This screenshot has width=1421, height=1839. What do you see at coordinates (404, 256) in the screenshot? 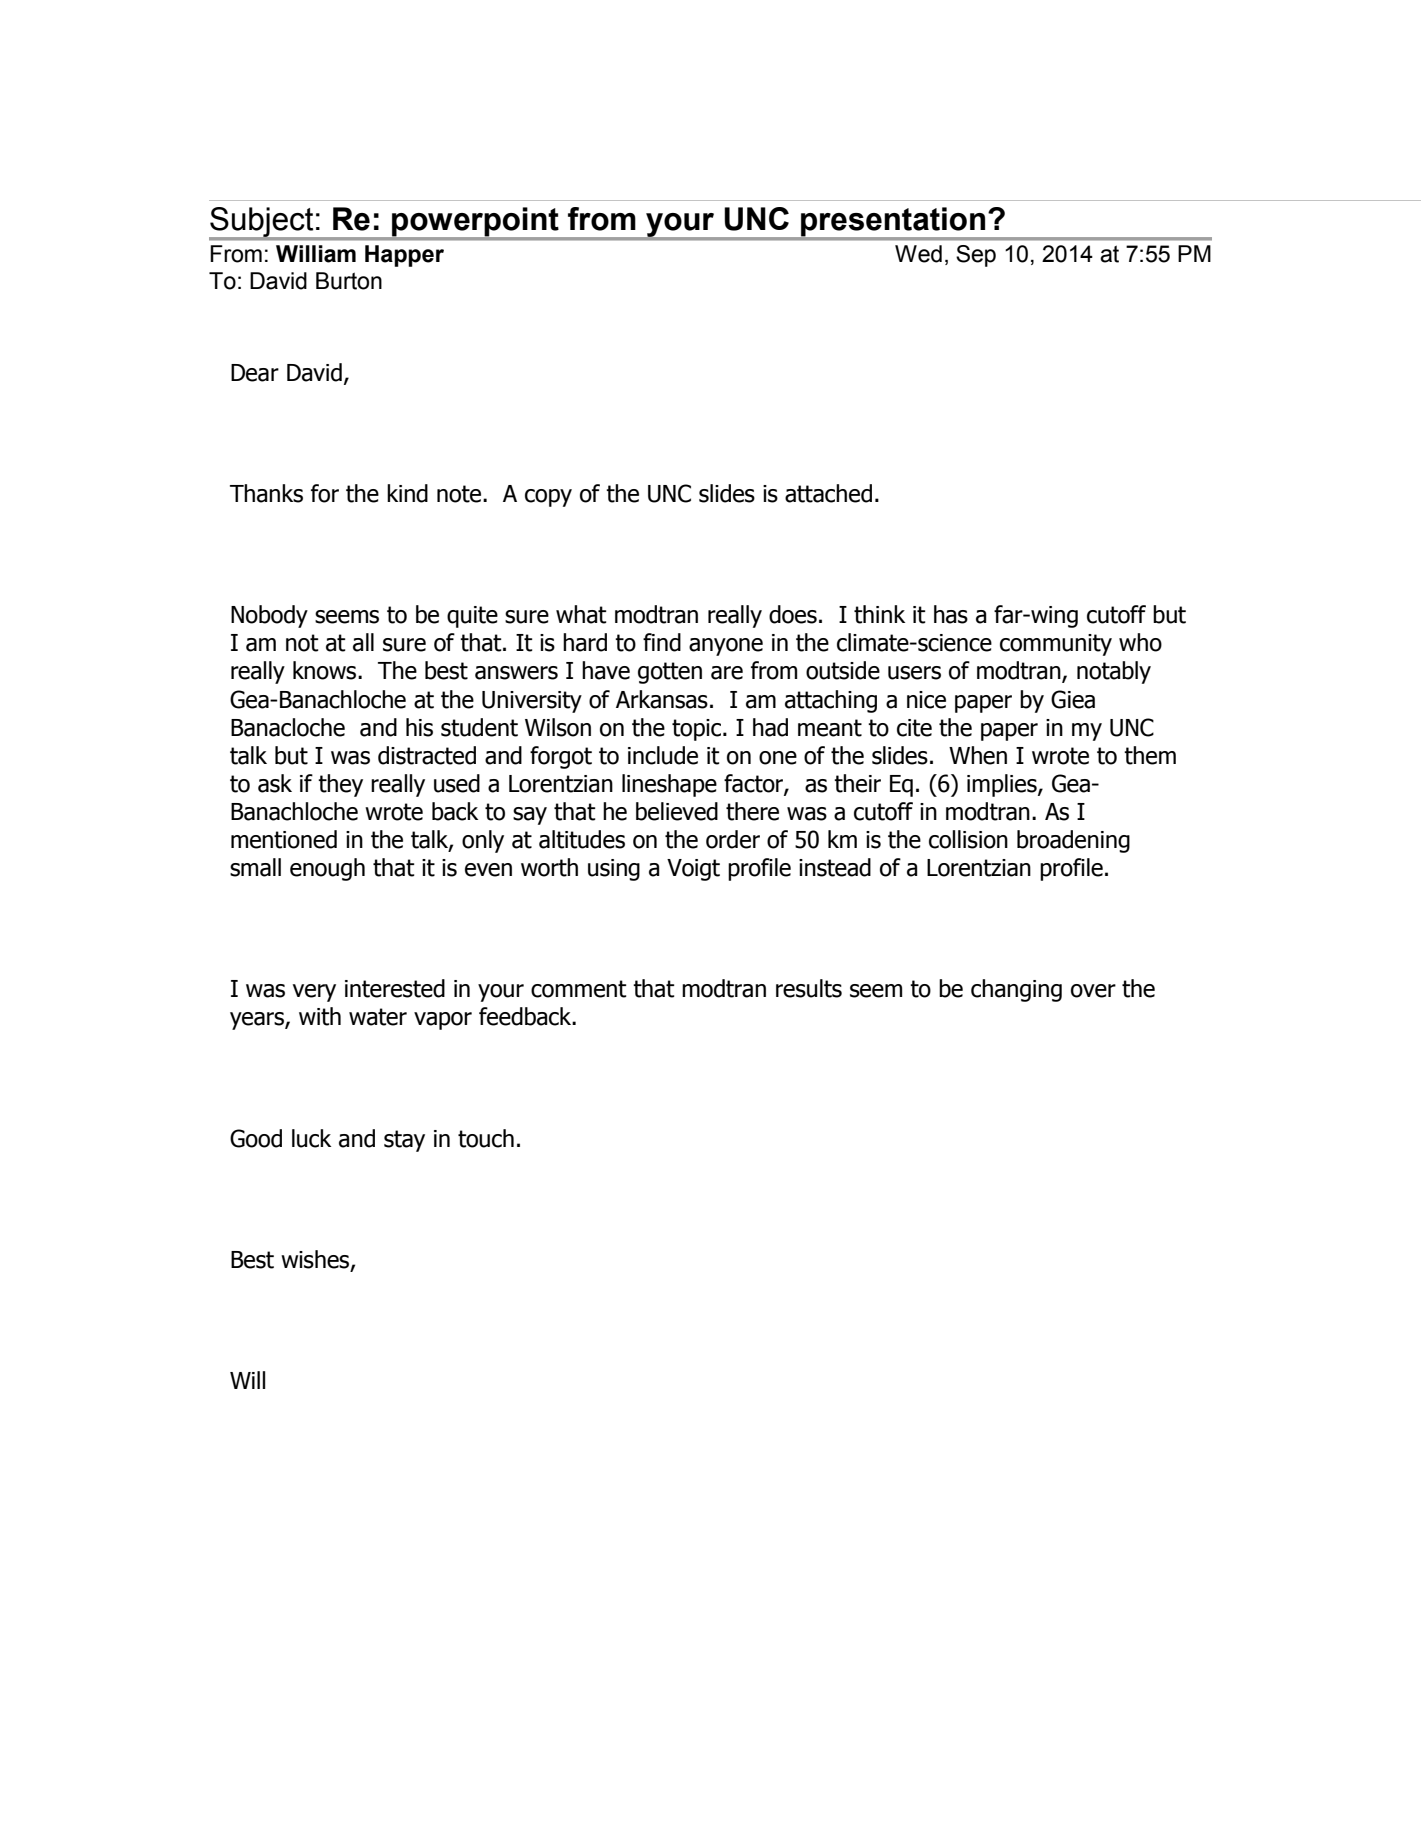
I see `Happer` at bounding box center [404, 256].
